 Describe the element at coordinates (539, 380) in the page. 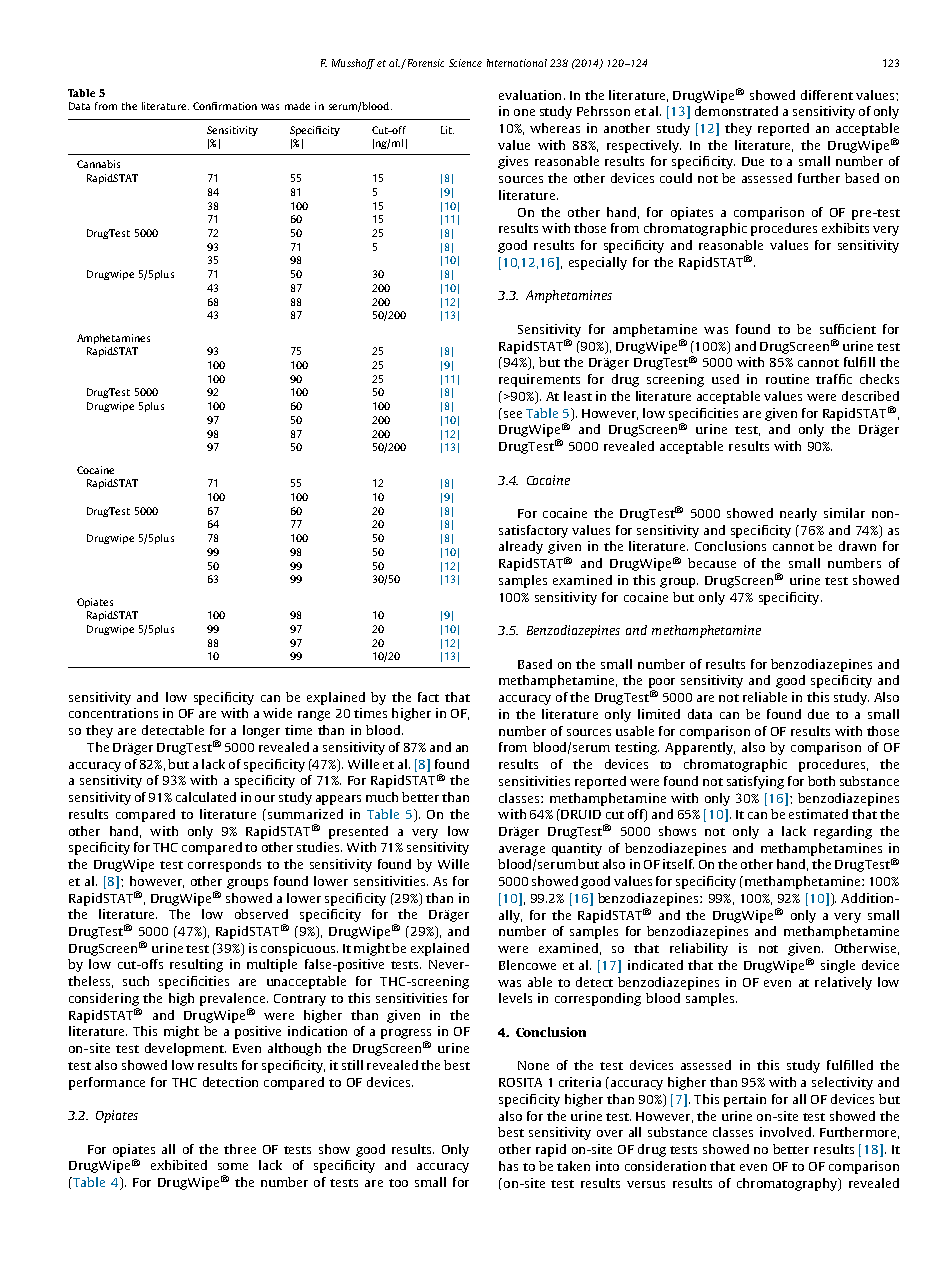

I see `requirements` at that location.
